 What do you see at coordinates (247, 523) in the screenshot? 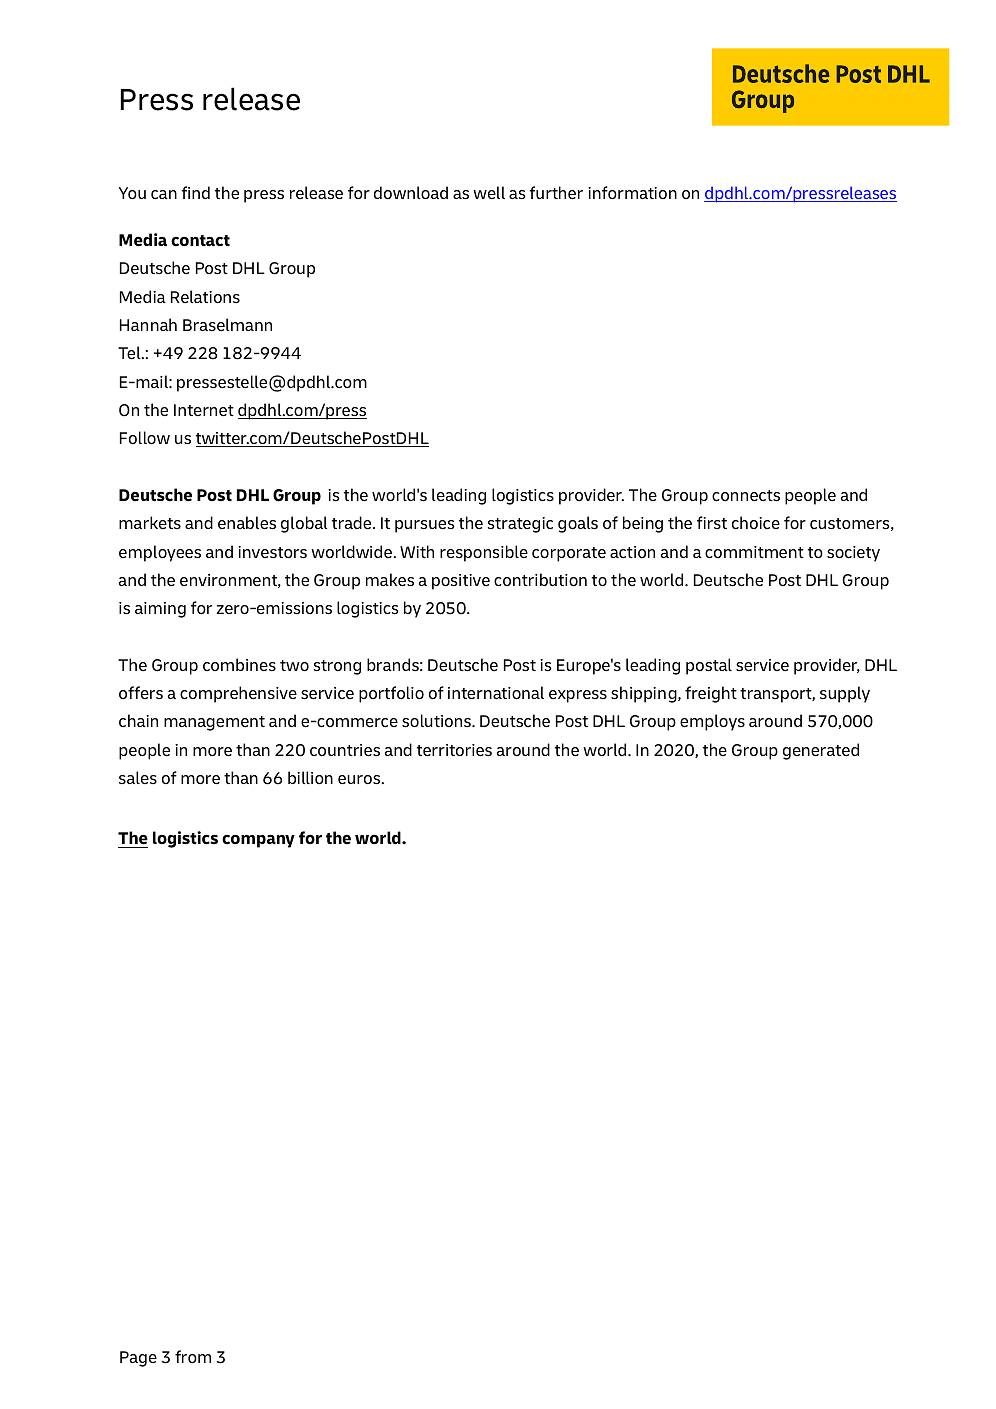
I see `enables` at bounding box center [247, 523].
